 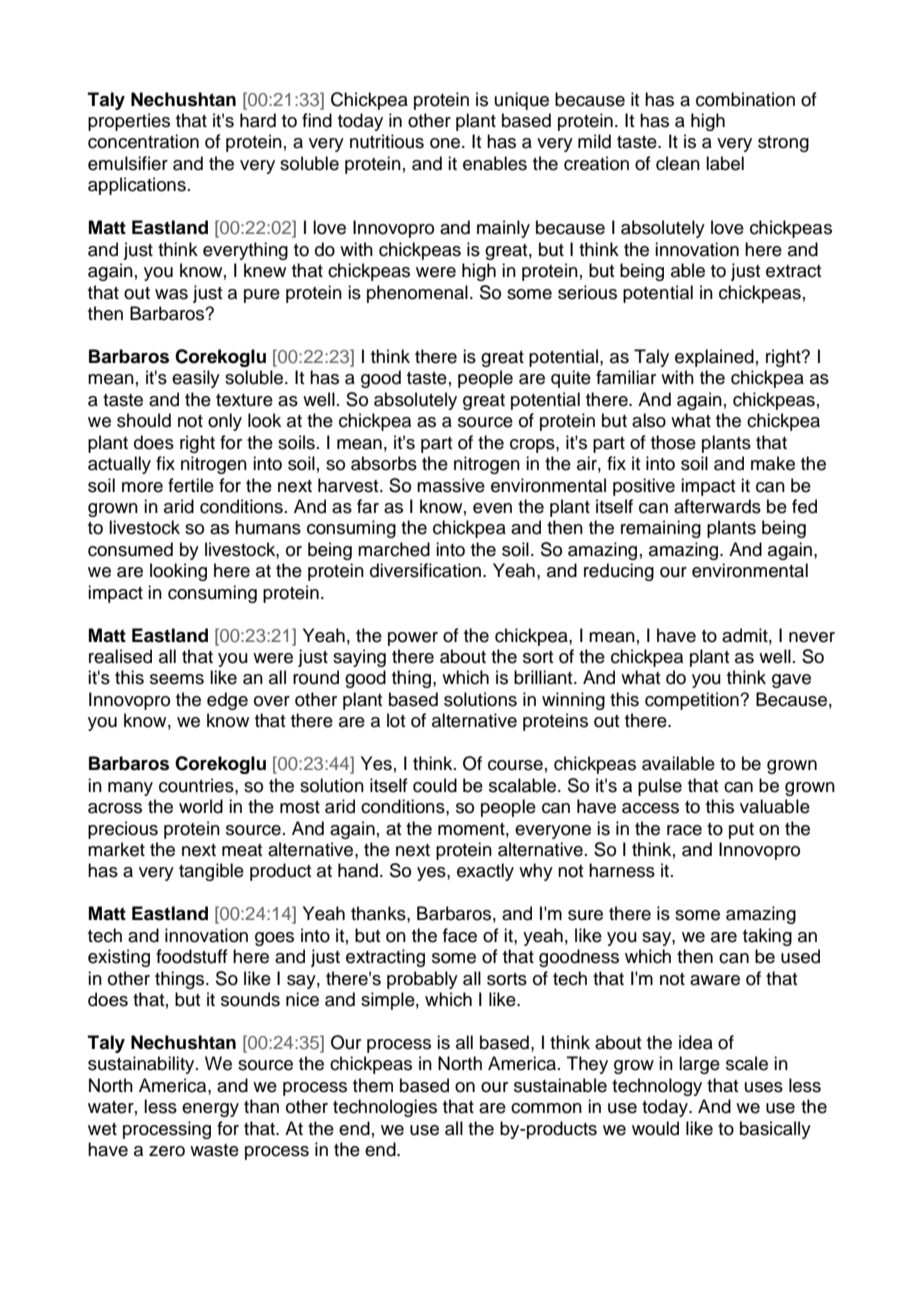 I want to click on label, so click(x=725, y=163).
